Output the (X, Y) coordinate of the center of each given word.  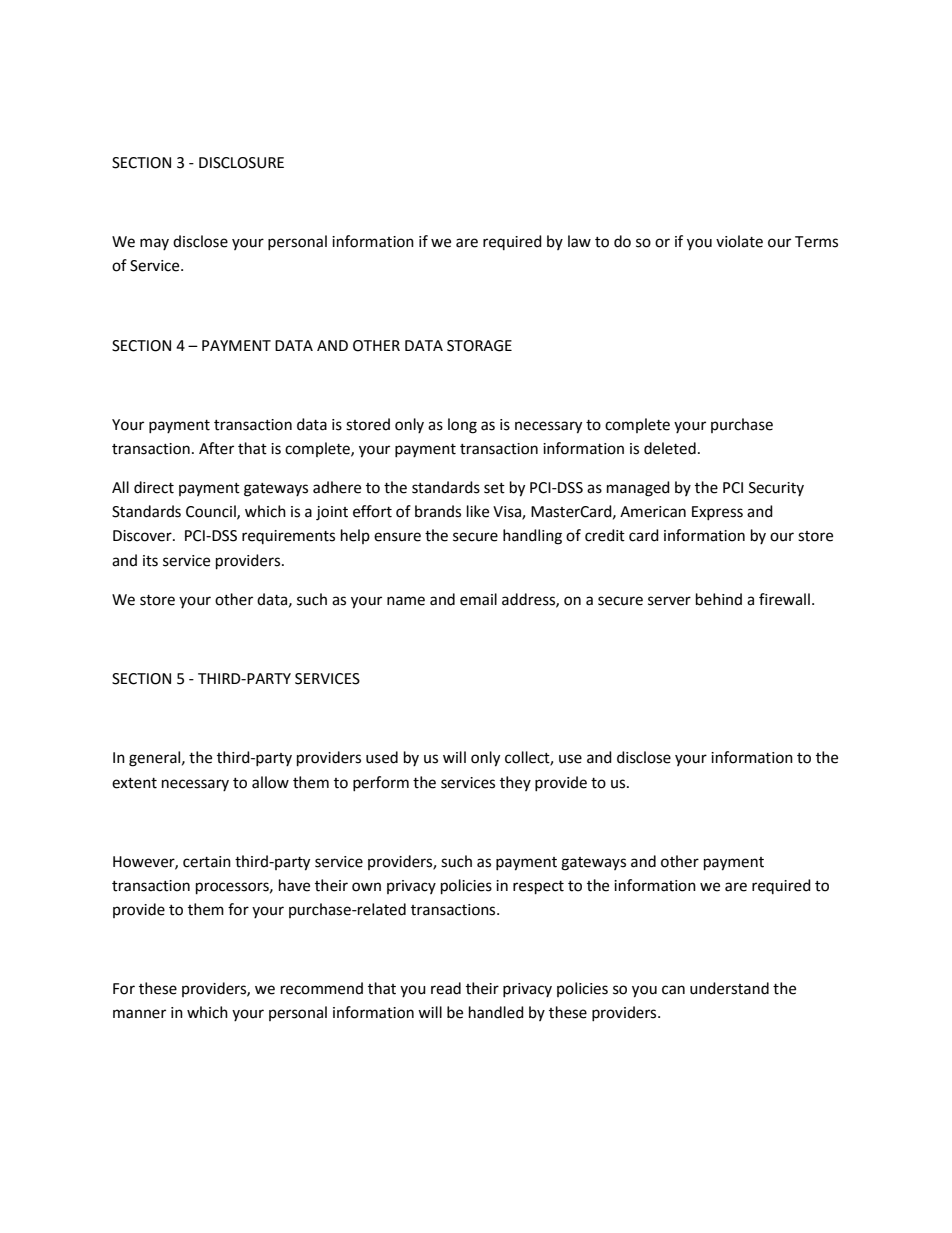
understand (729, 988)
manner (139, 1014)
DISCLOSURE (241, 163)
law (579, 241)
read (446, 988)
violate (739, 241)
